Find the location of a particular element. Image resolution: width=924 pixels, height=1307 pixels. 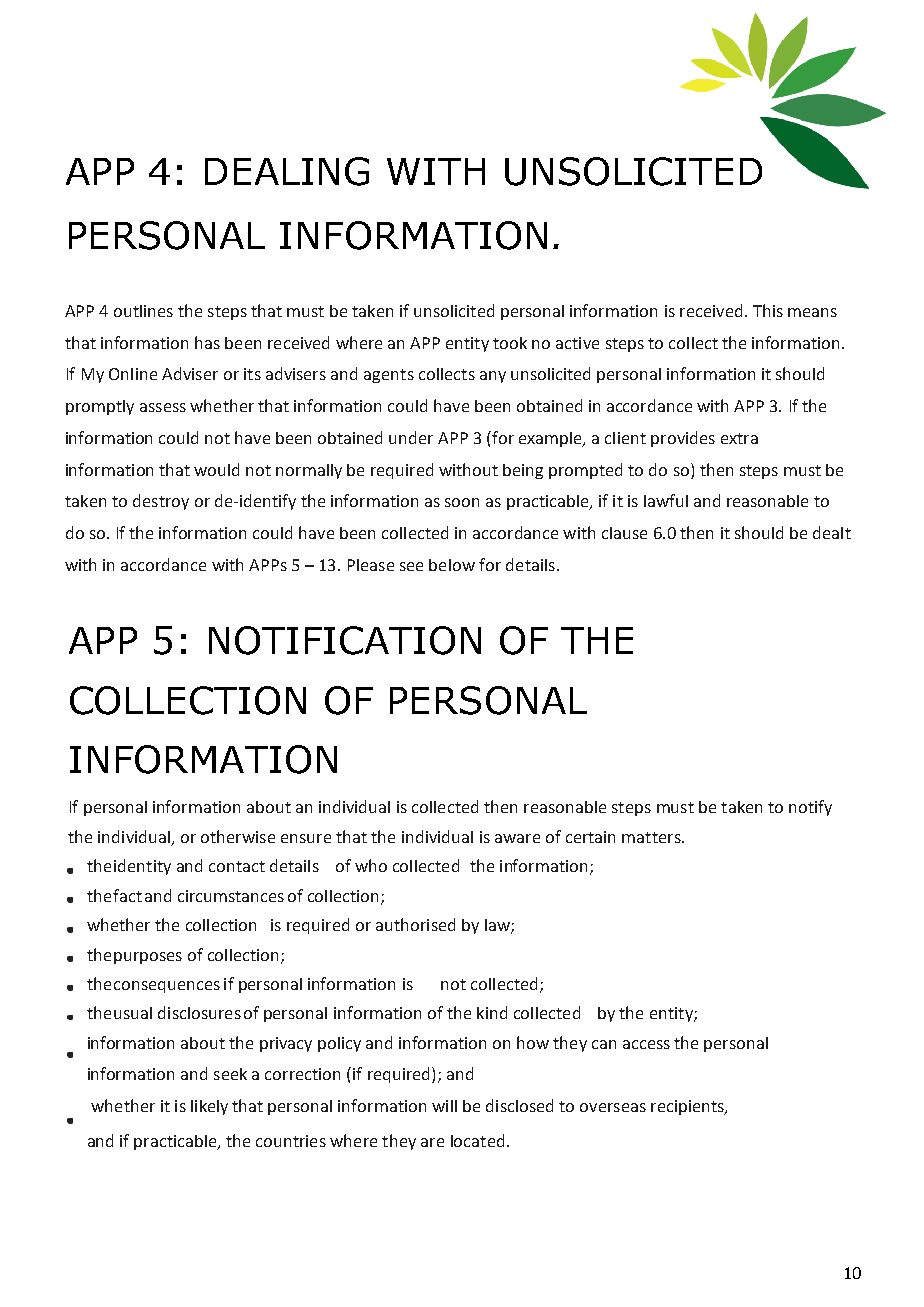

took is located at coordinates (510, 343).
